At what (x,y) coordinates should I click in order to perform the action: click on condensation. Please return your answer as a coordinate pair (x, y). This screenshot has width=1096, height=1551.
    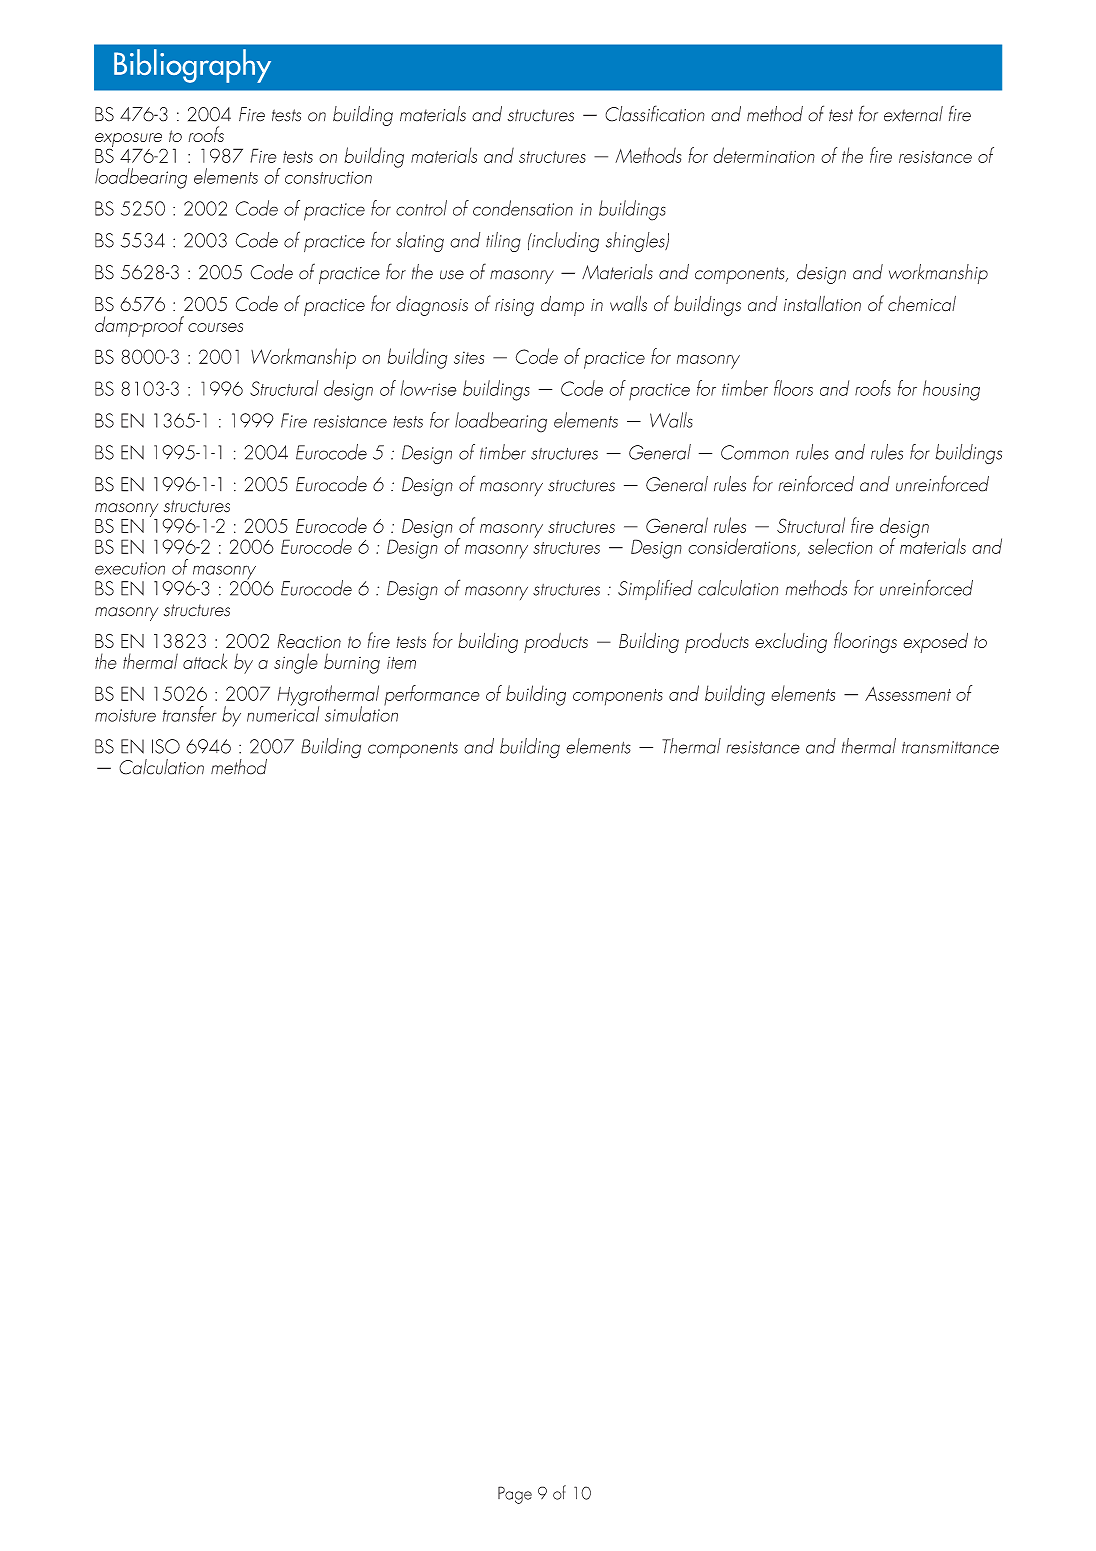
    Looking at the image, I should click on (523, 208).
